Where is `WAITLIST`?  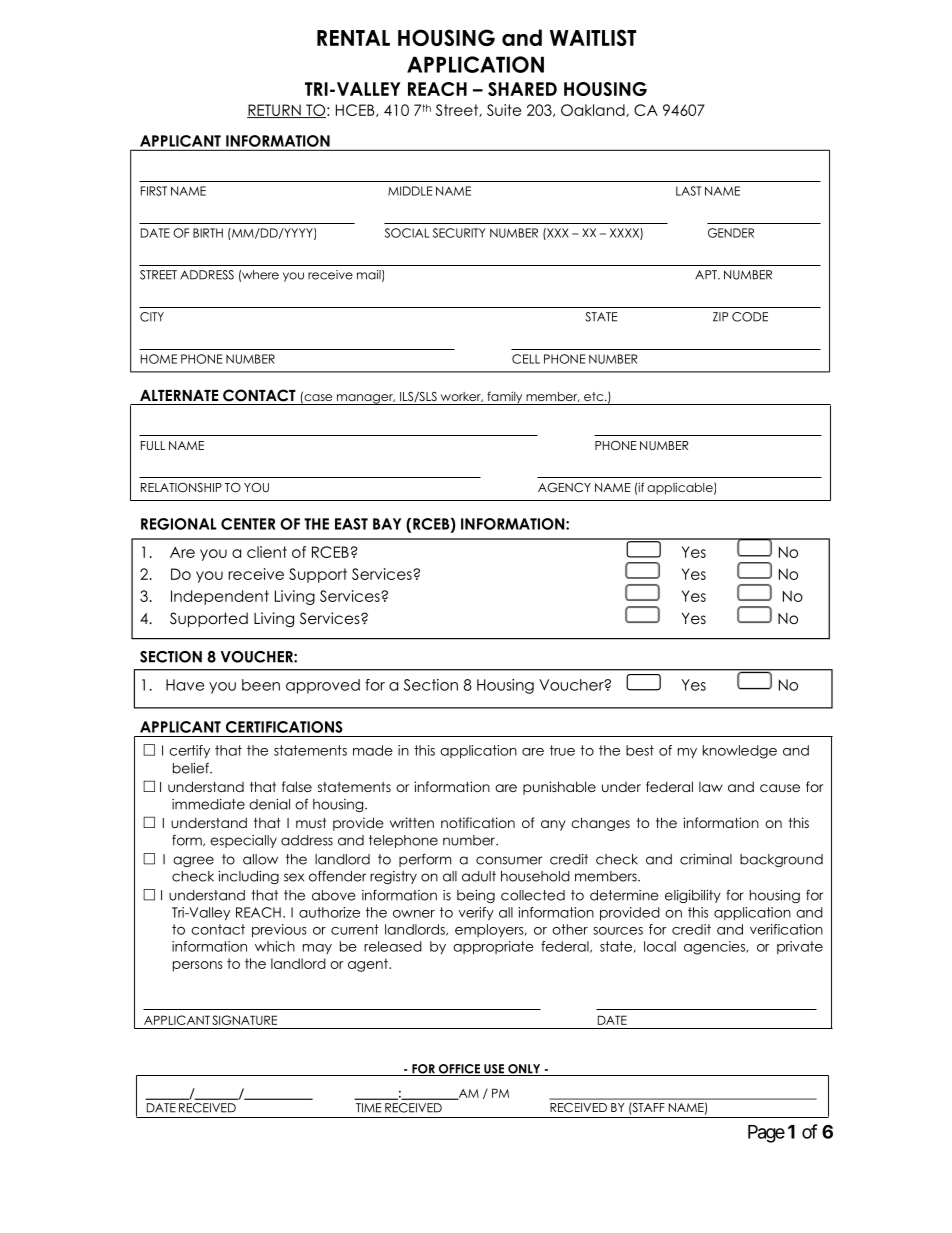 WAITLIST is located at coordinates (593, 37).
